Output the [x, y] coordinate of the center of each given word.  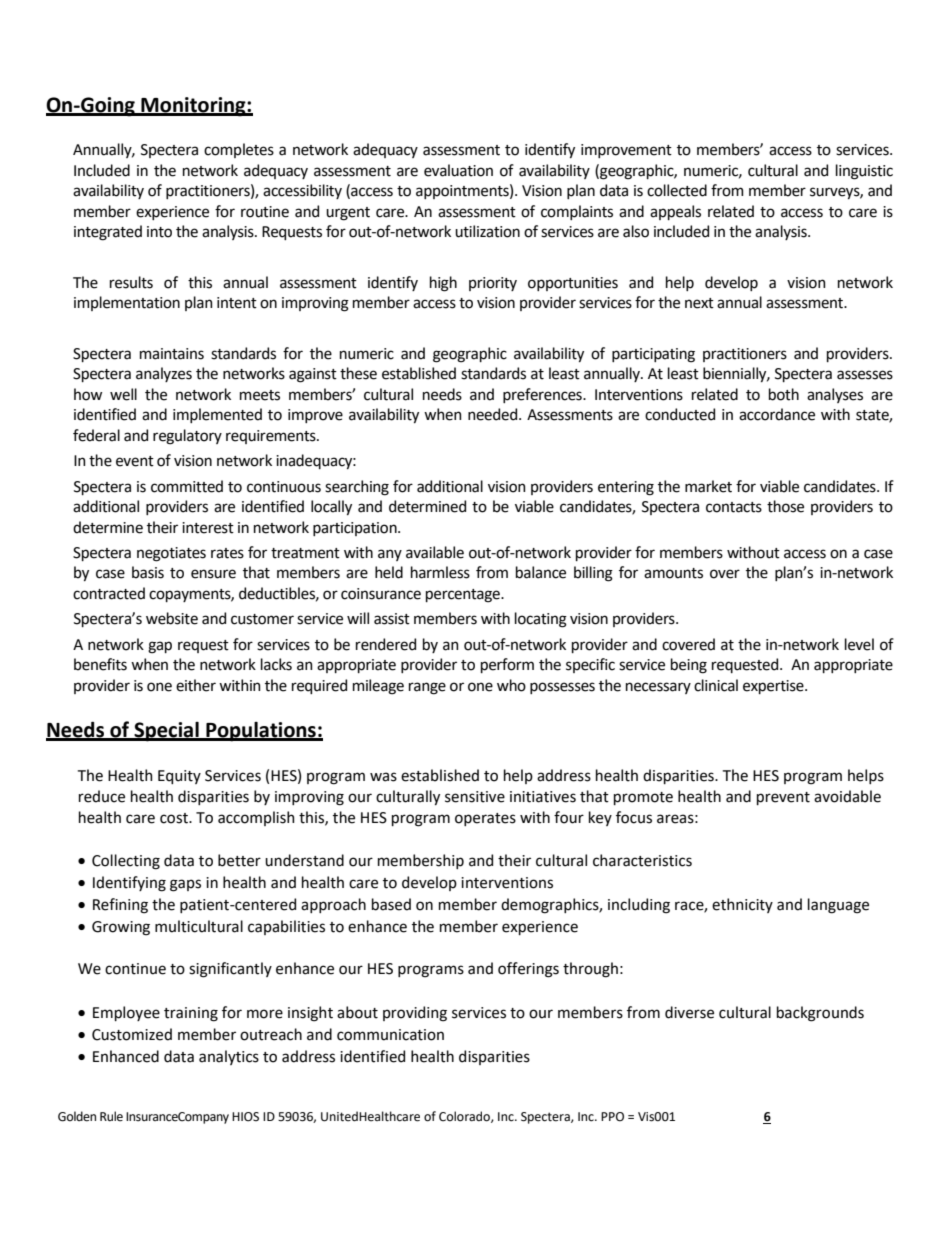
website [172, 618]
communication [390, 1035]
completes [239, 150]
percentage [464, 596]
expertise [774, 687]
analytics [229, 1057]
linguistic [864, 172]
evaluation [458, 170]
